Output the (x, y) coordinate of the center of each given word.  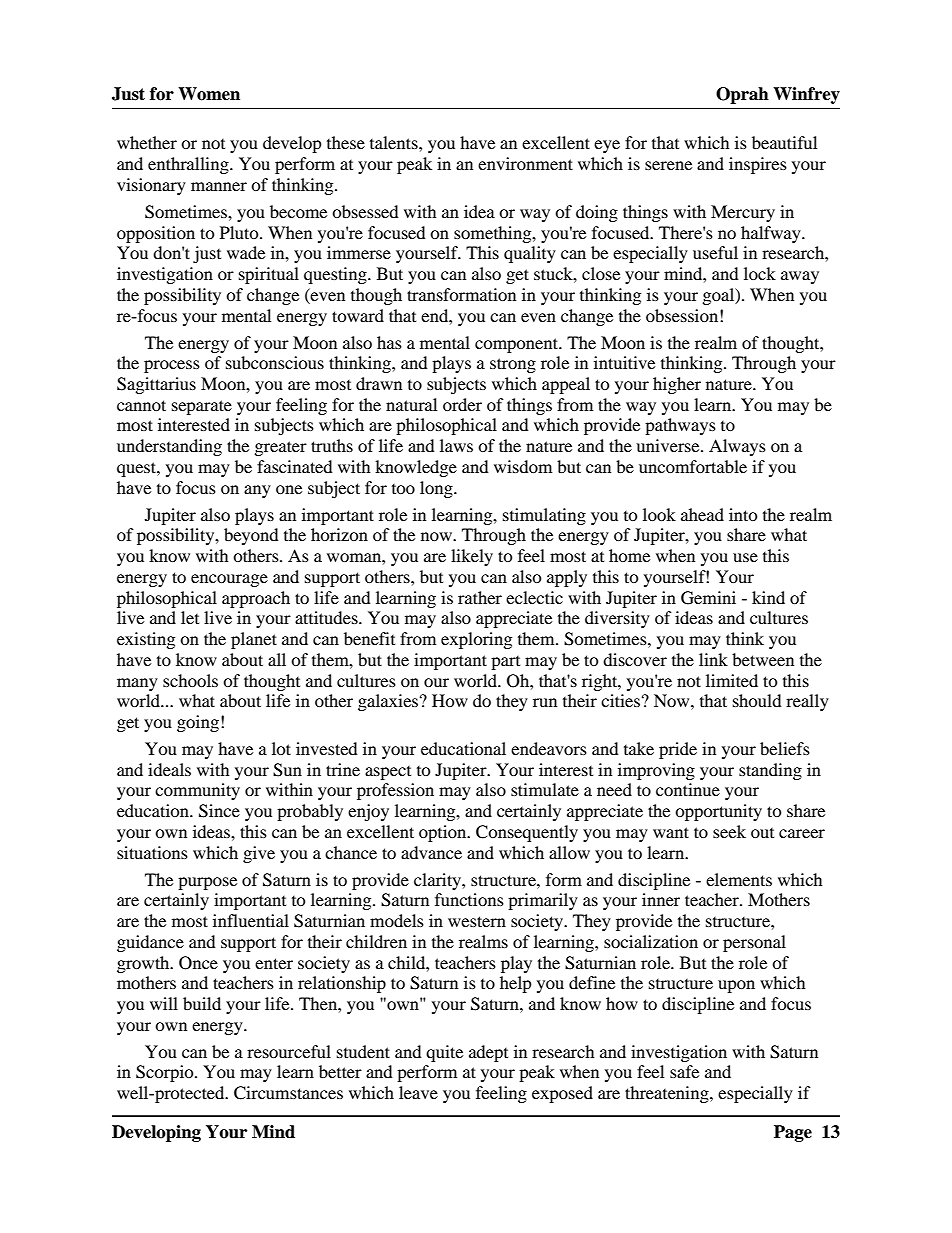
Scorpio (166, 1073)
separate (202, 407)
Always (737, 447)
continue (688, 789)
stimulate (545, 789)
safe (684, 1071)
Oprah (742, 95)
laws (456, 445)
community (197, 791)
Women (209, 94)
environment (525, 163)
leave (418, 1092)
